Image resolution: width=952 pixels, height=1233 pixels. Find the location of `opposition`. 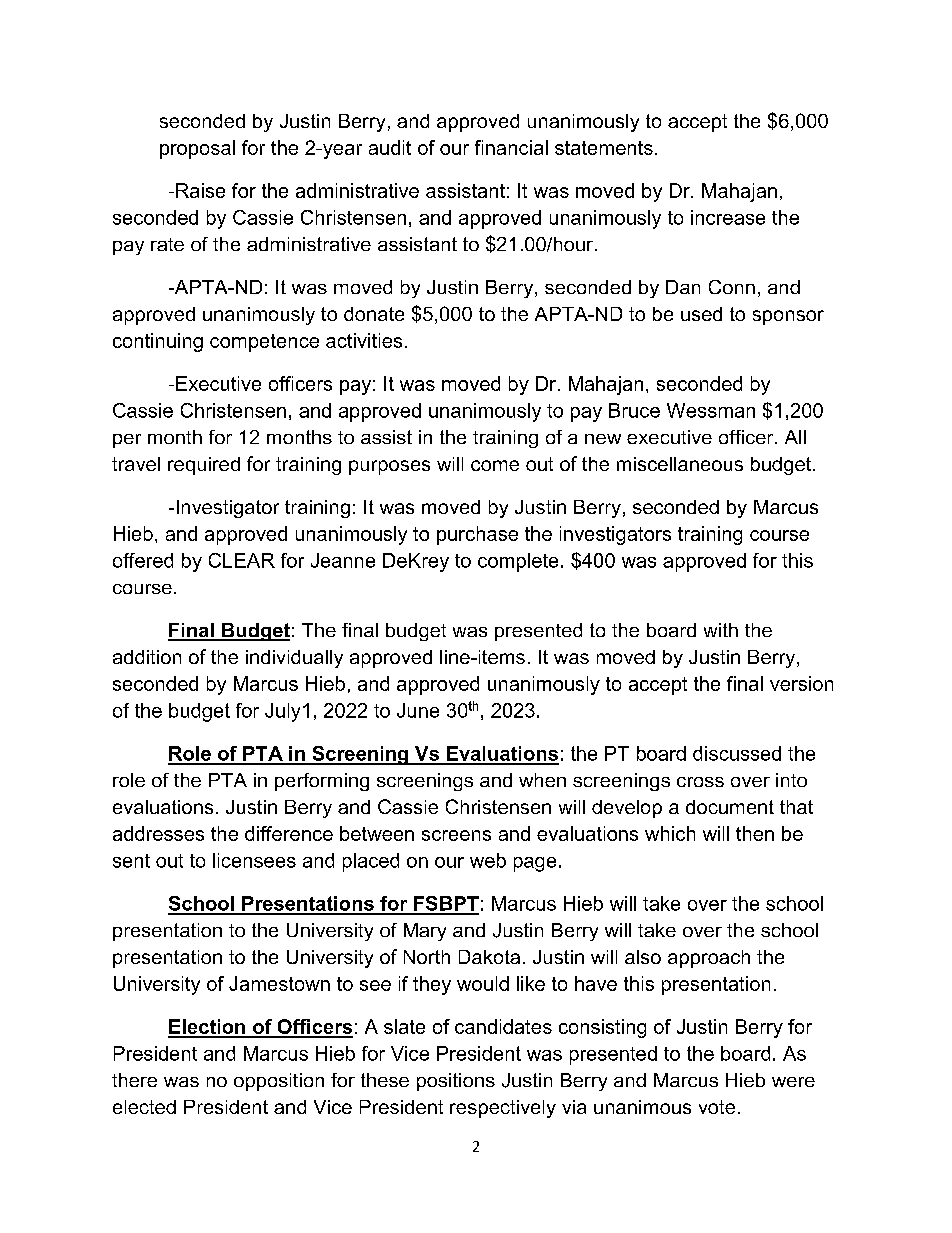

opposition is located at coordinates (279, 1082).
